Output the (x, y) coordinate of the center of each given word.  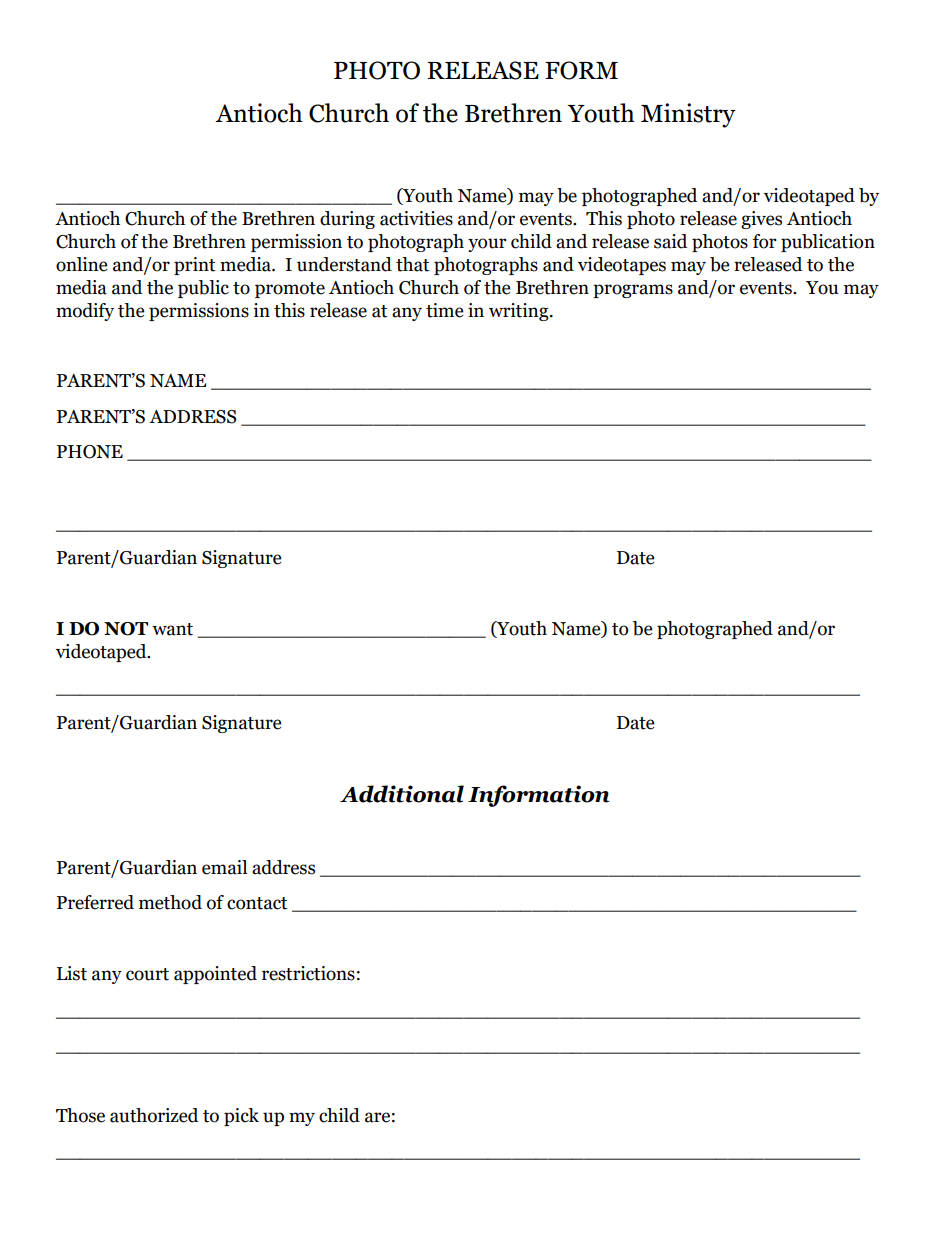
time (444, 310)
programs (633, 291)
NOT (126, 629)
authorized (154, 1115)
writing (520, 312)
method (170, 902)
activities (416, 218)
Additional (402, 794)
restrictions (308, 973)
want (172, 629)
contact (257, 903)
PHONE (90, 452)
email (224, 867)
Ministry (688, 115)
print (194, 266)
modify (85, 312)
